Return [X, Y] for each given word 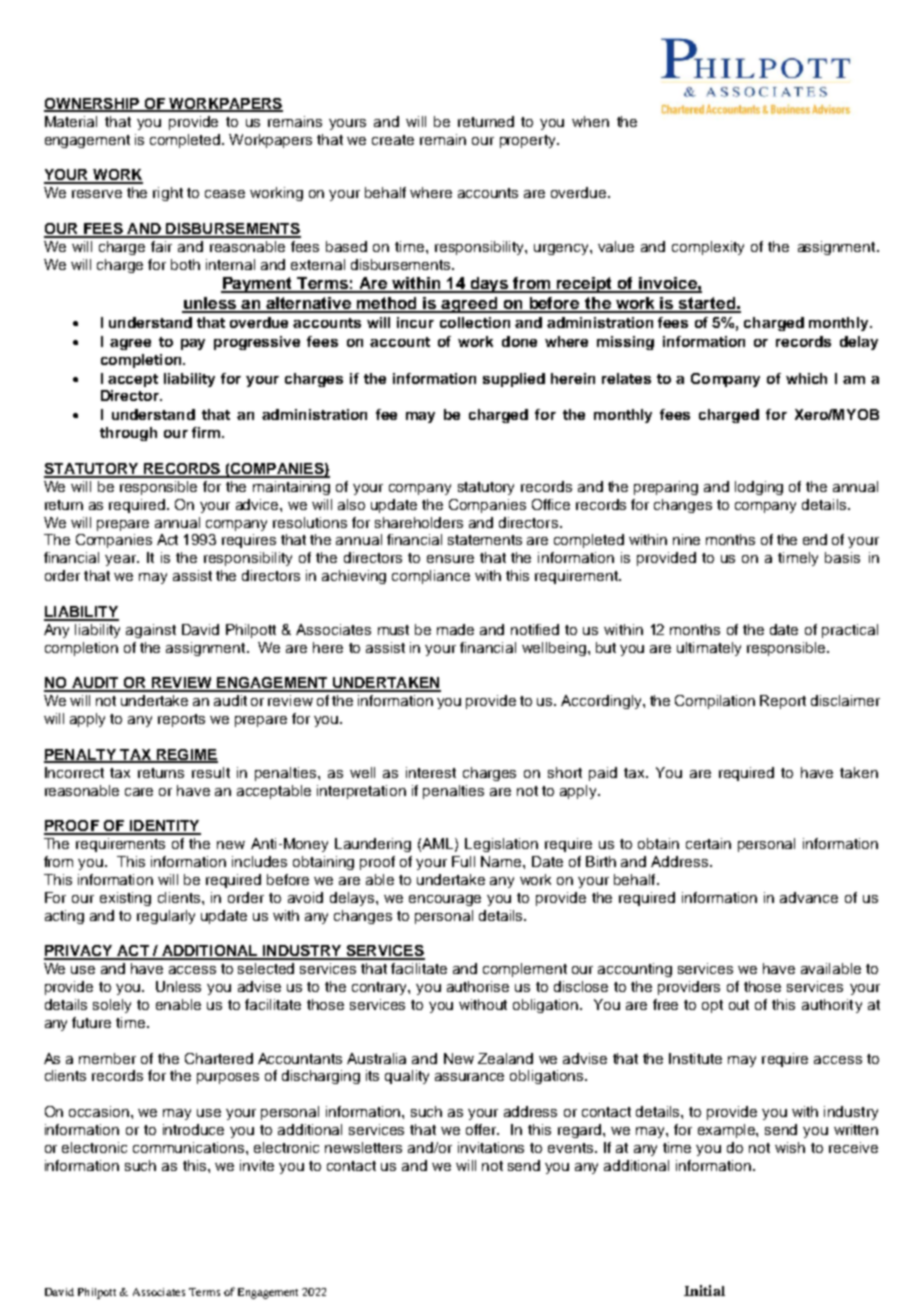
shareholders [419, 522]
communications [190, 1147]
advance [809, 897]
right [168, 194]
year [122, 560]
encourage [445, 900]
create [393, 140]
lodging [759, 488]
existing [125, 899]
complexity [708, 248]
